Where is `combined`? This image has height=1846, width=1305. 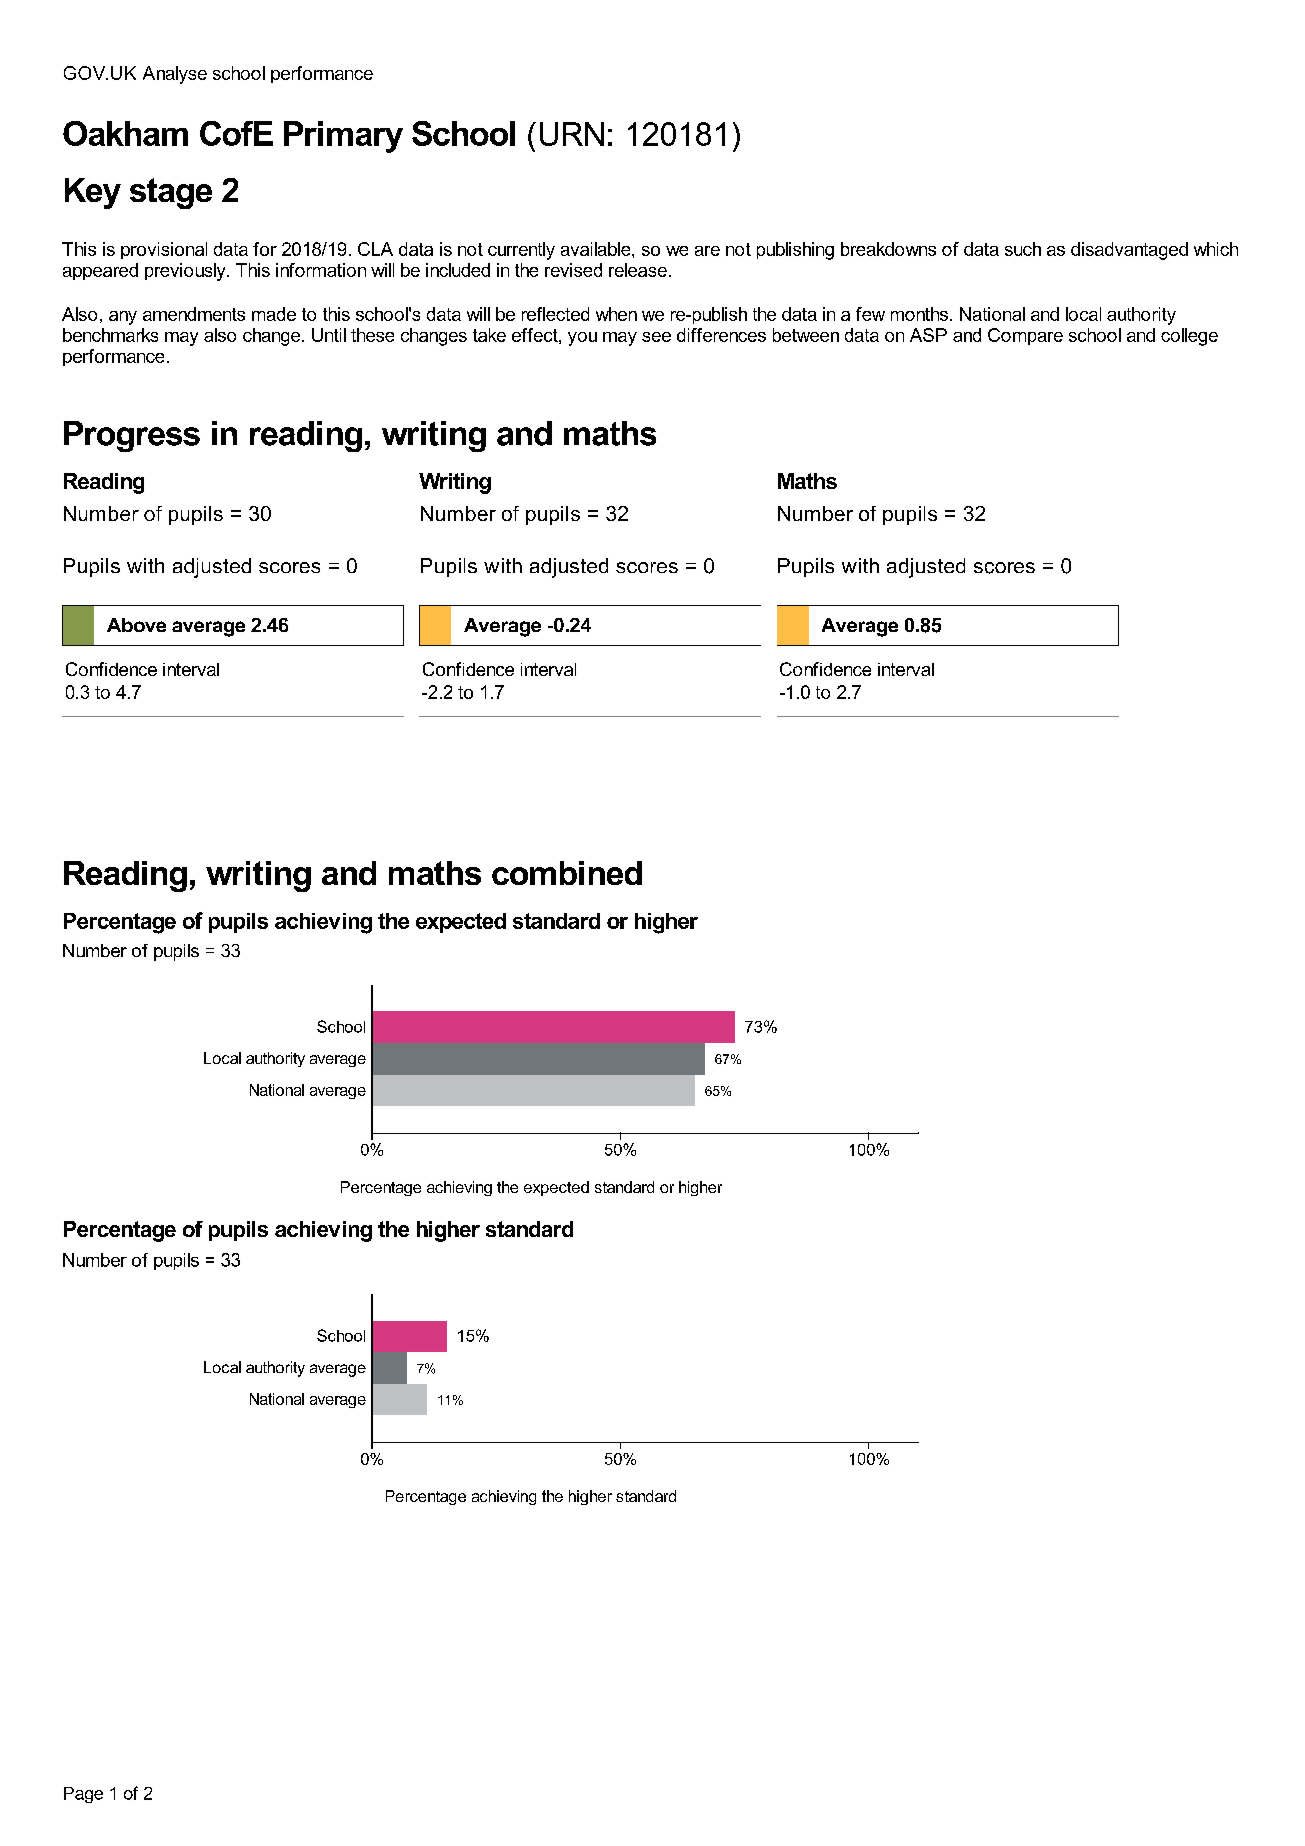
combined is located at coordinates (567, 873).
